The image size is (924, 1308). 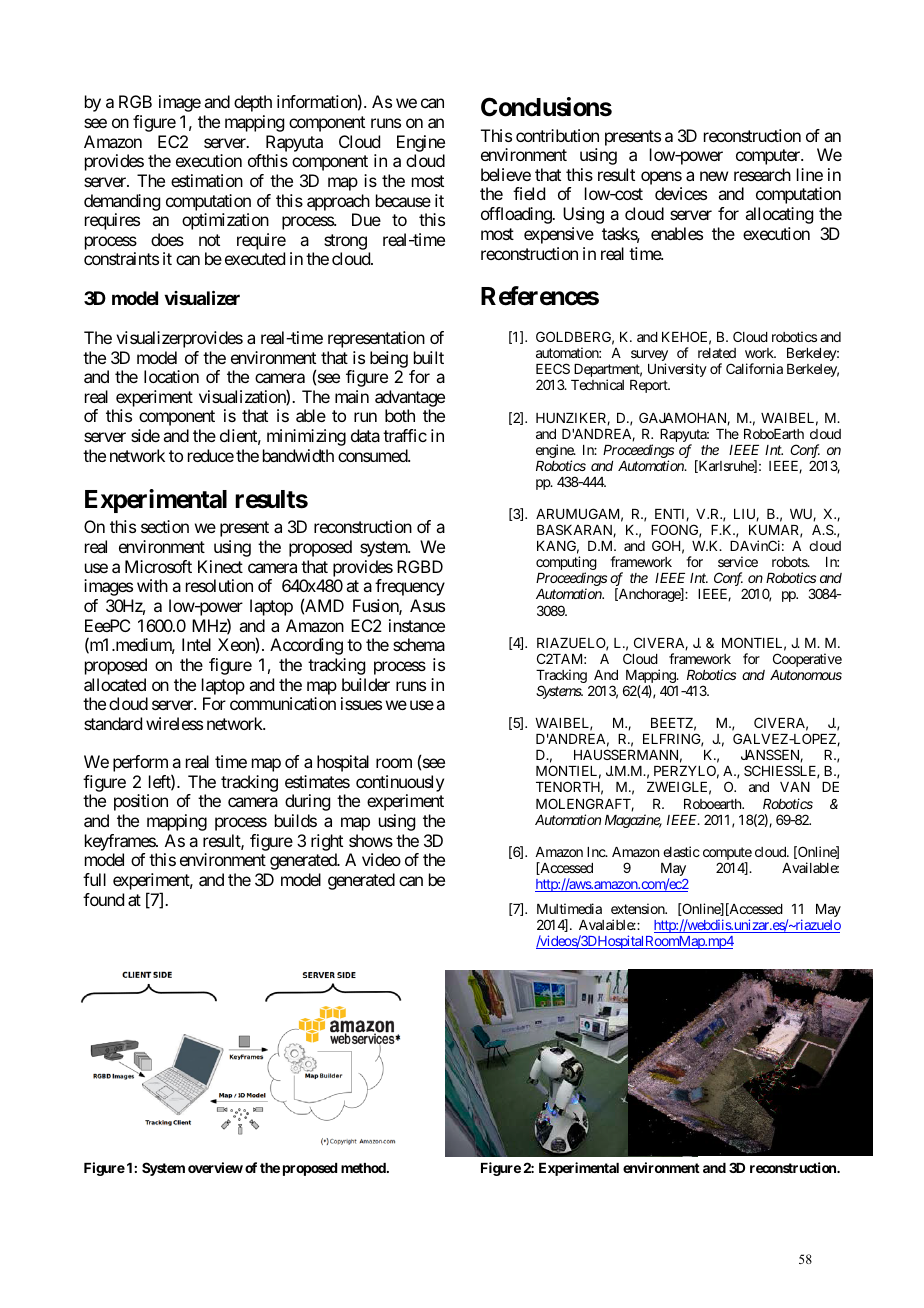 What do you see at coordinates (681, 851) in the screenshot?
I see `elastic` at bounding box center [681, 851].
